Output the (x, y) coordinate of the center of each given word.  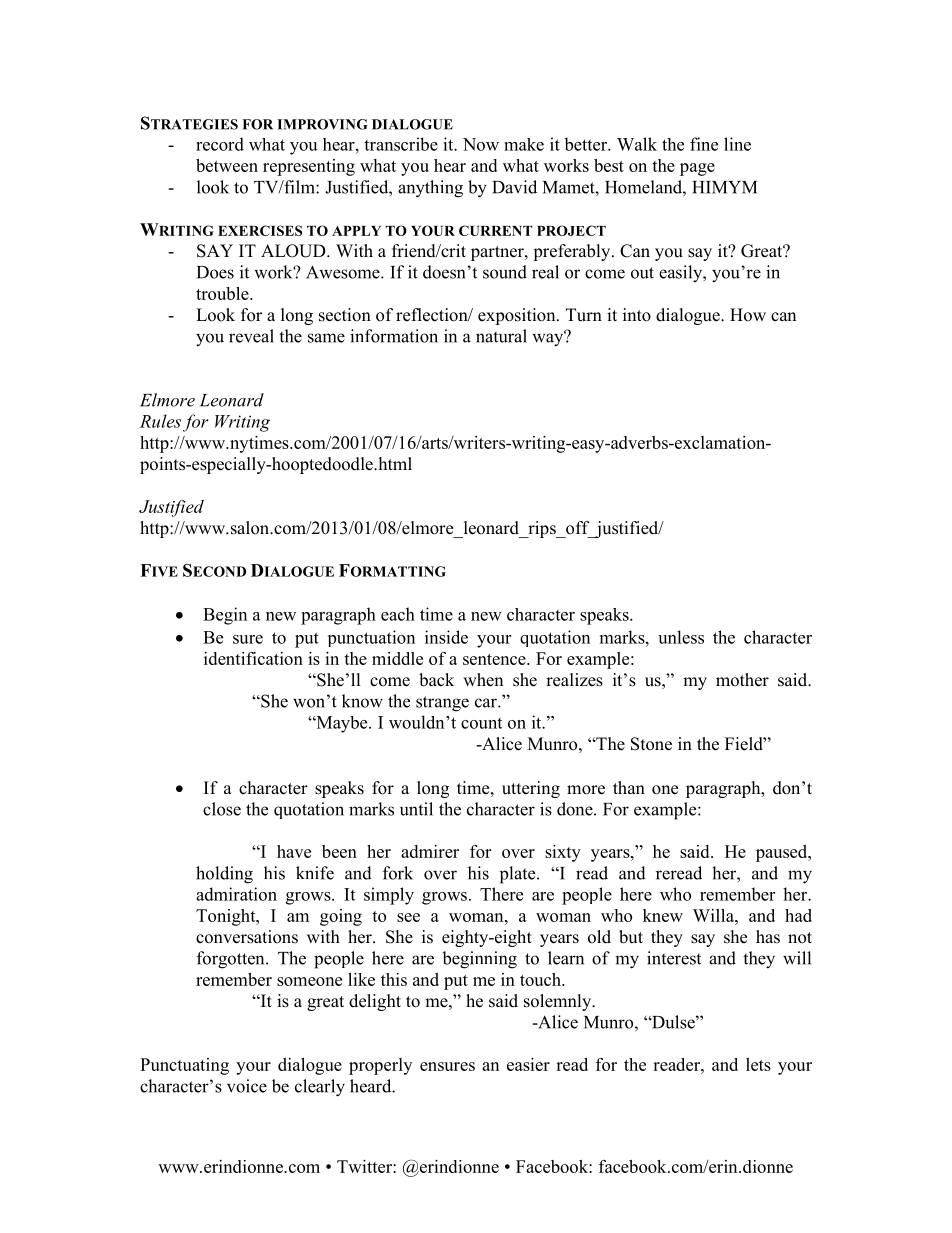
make (524, 144)
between (227, 165)
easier (528, 1064)
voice (247, 1086)
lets (758, 1064)
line (737, 144)
